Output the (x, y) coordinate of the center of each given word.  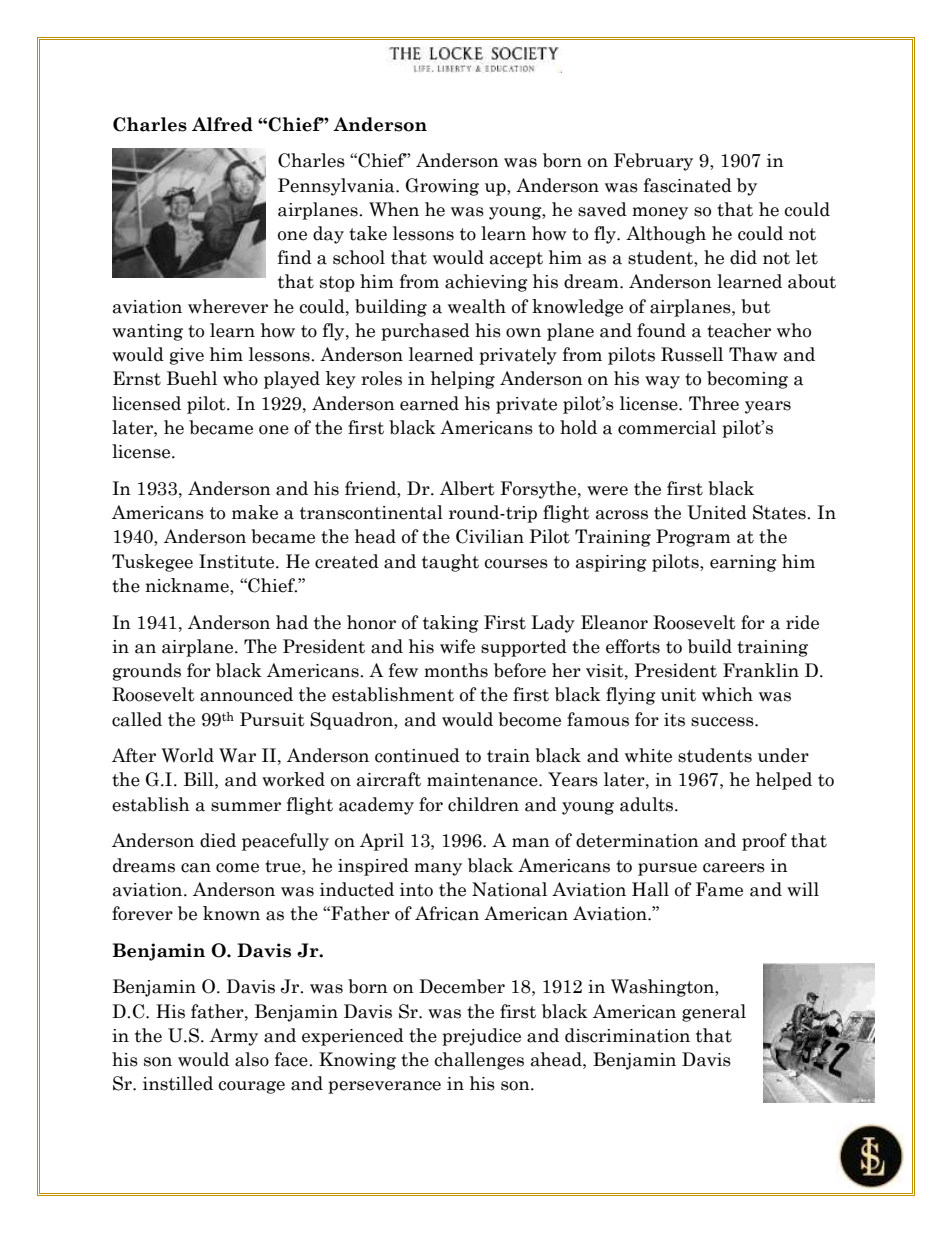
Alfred (222, 124)
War (237, 755)
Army (234, 1037)
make (255, 512)
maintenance (483, 780)
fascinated (688, 185)
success (723, 722)
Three (714, 403)
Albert (467, 488)
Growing (442, 187)
